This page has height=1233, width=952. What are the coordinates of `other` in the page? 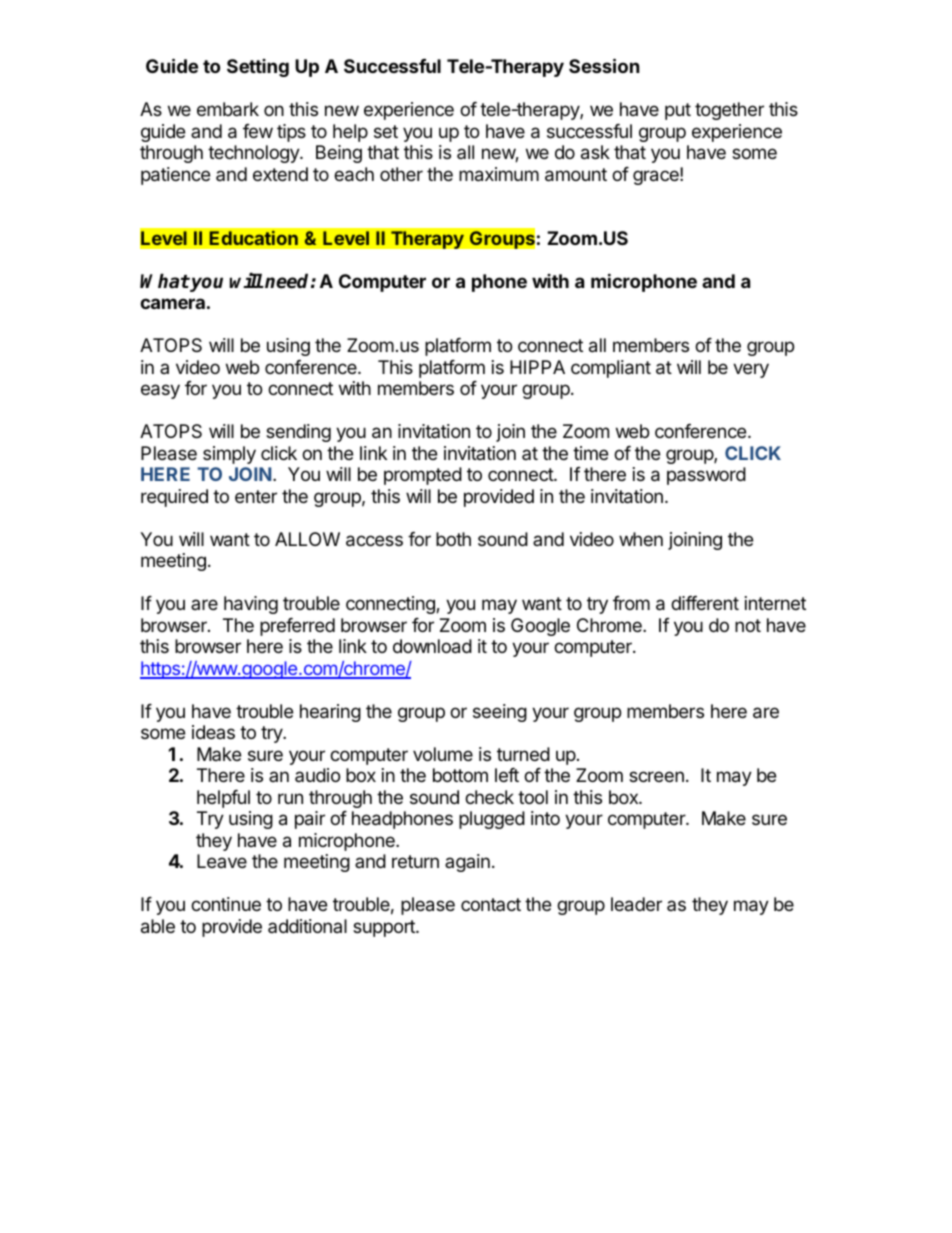 It's located at (401, 174).
